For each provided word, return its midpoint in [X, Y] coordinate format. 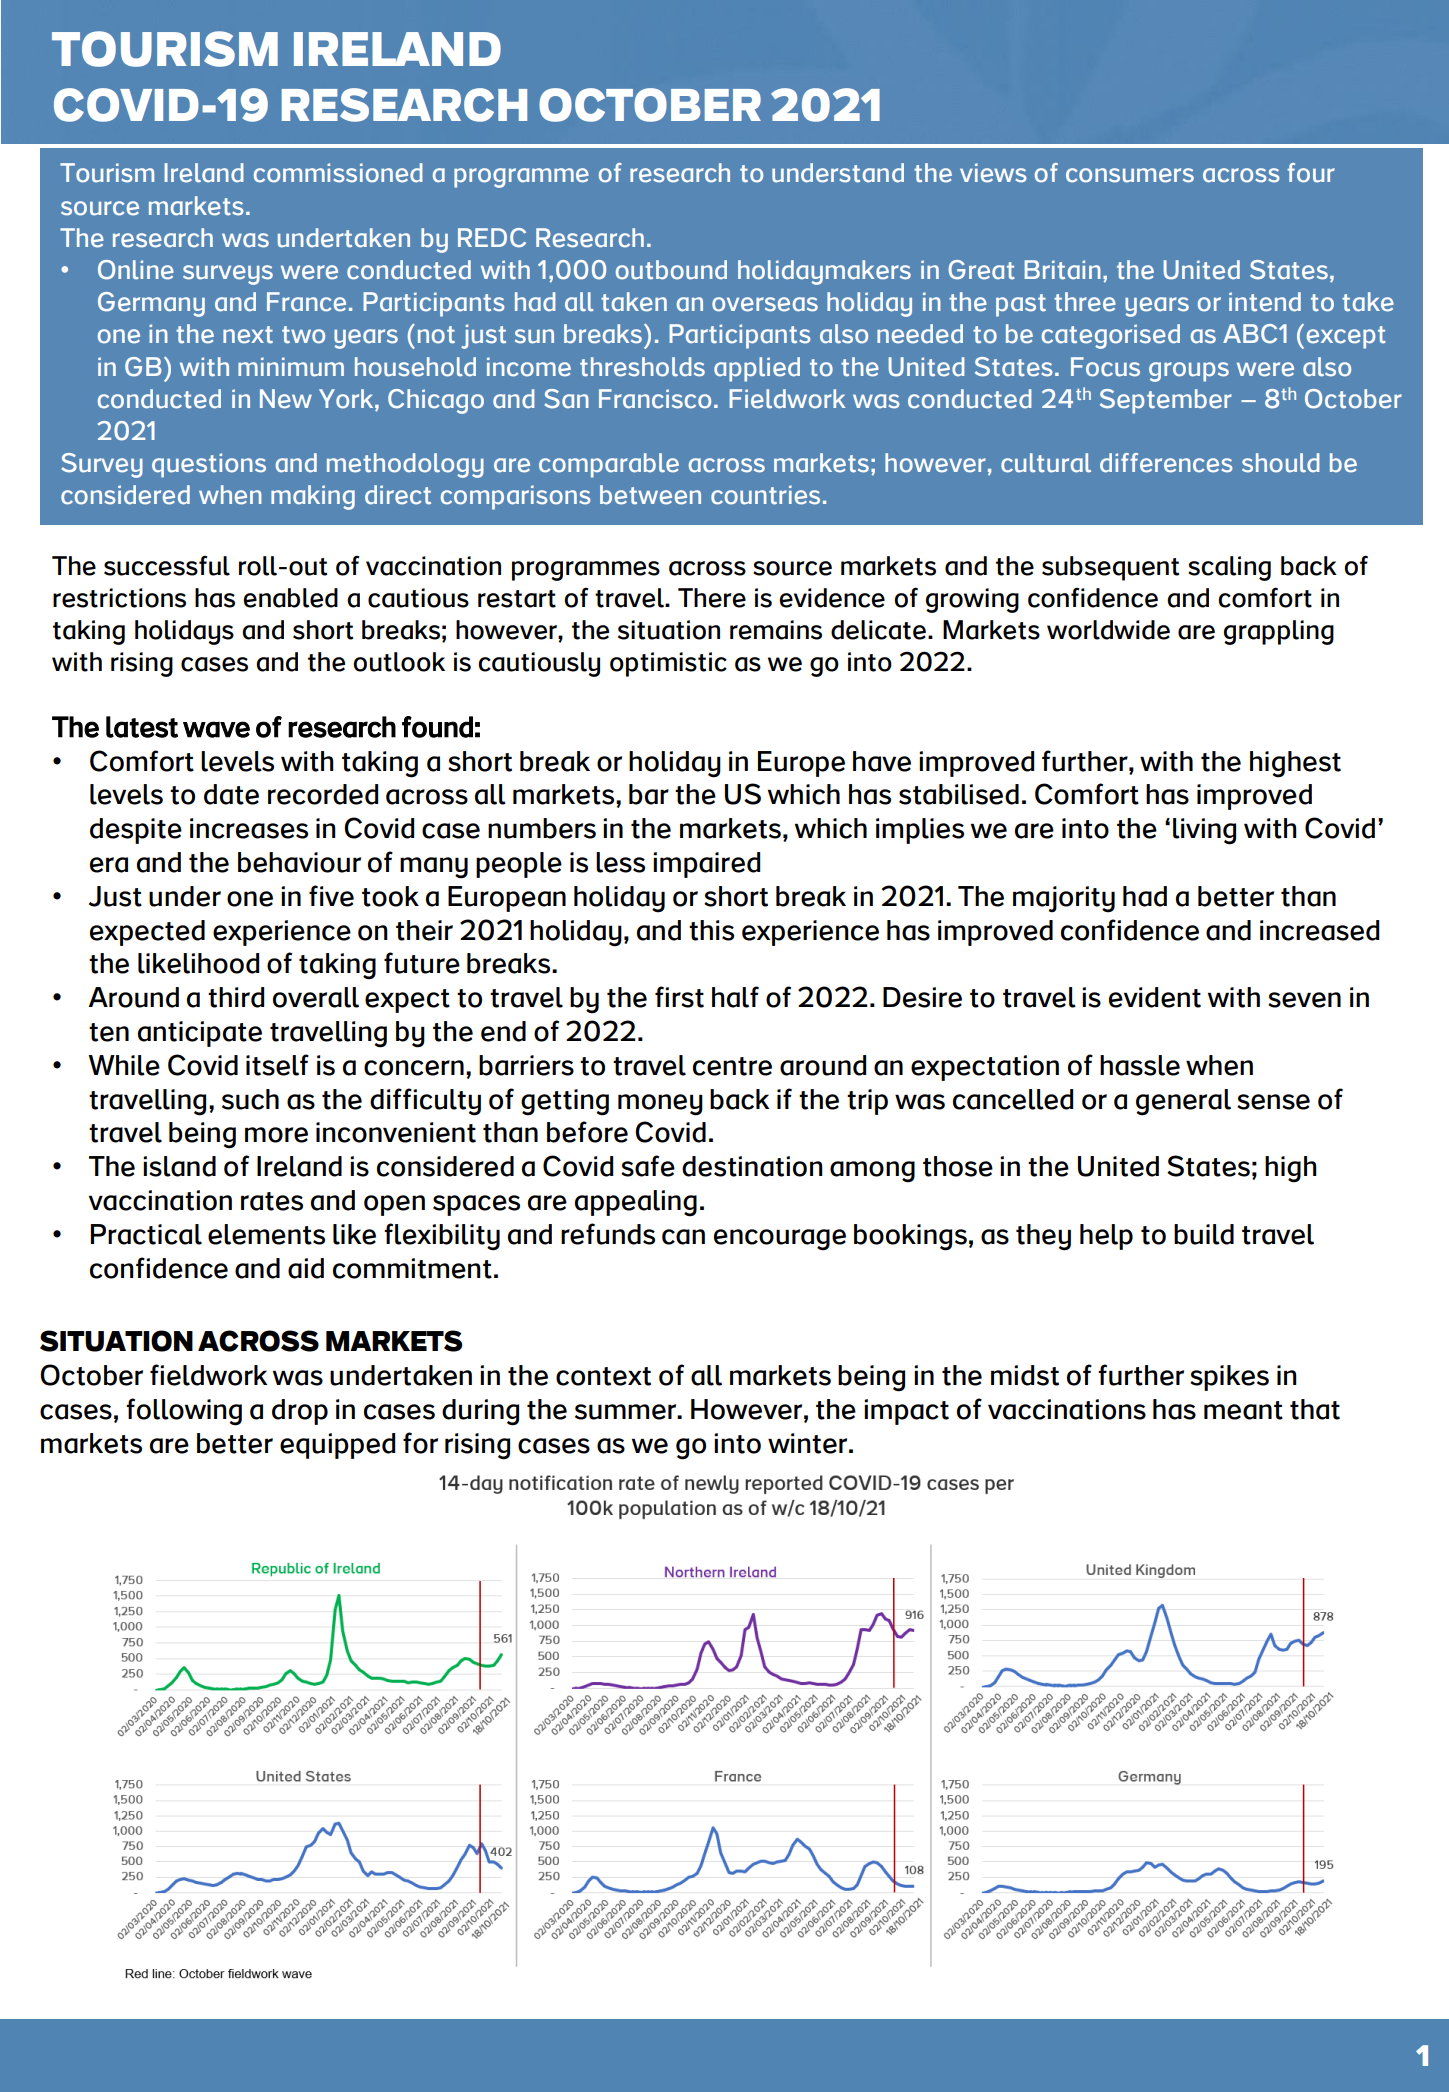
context [603, 1376]
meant [1243, 1410]
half [735, 997]
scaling [1229, 568]
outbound [671, 270]
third [236, 997]
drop [300, 1412]
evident [1155, 997]
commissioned [338, 173]
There [712, 598]
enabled [290, 598]
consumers [1130, 175]
